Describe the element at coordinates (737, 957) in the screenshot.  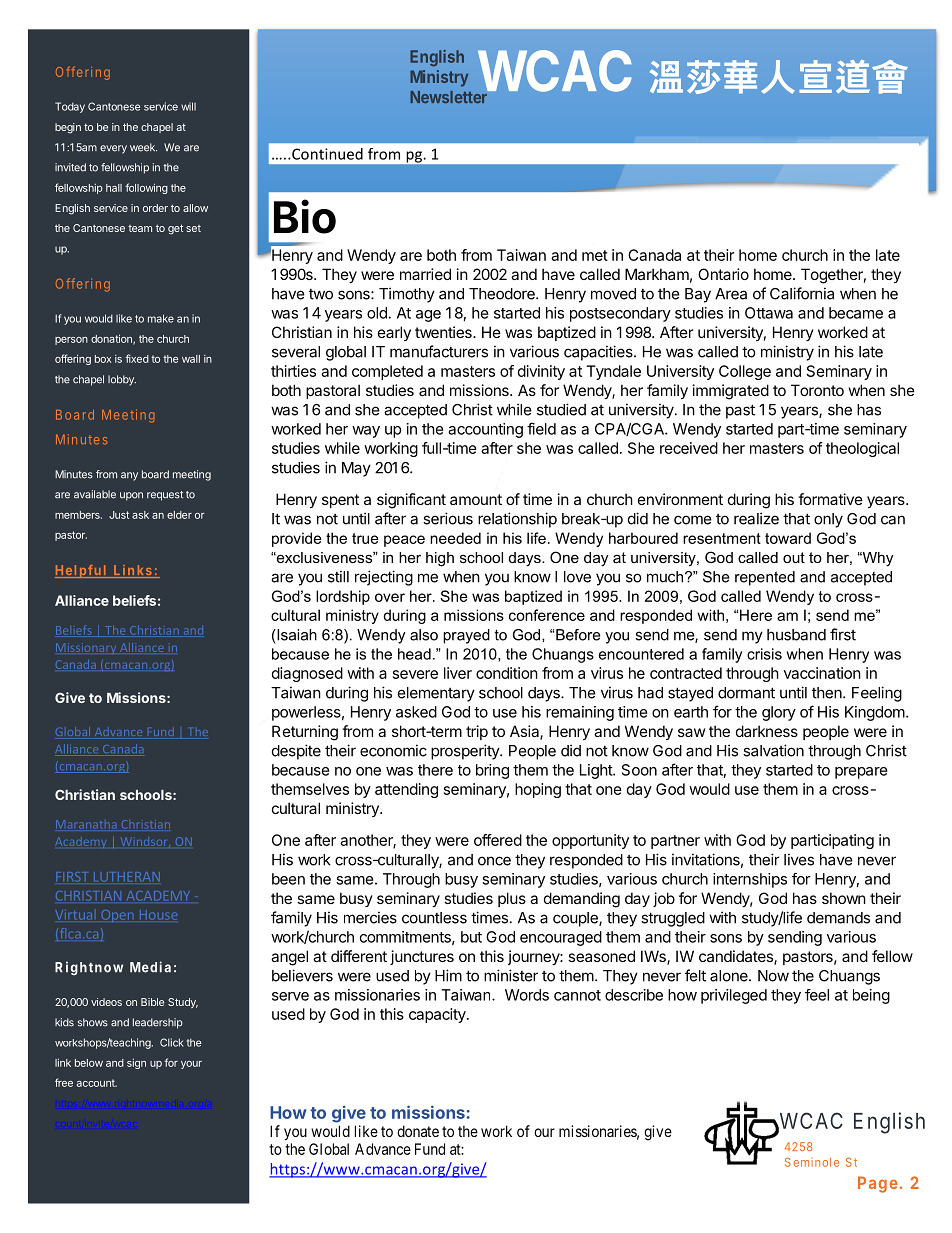
I see `candidates` at that location.
